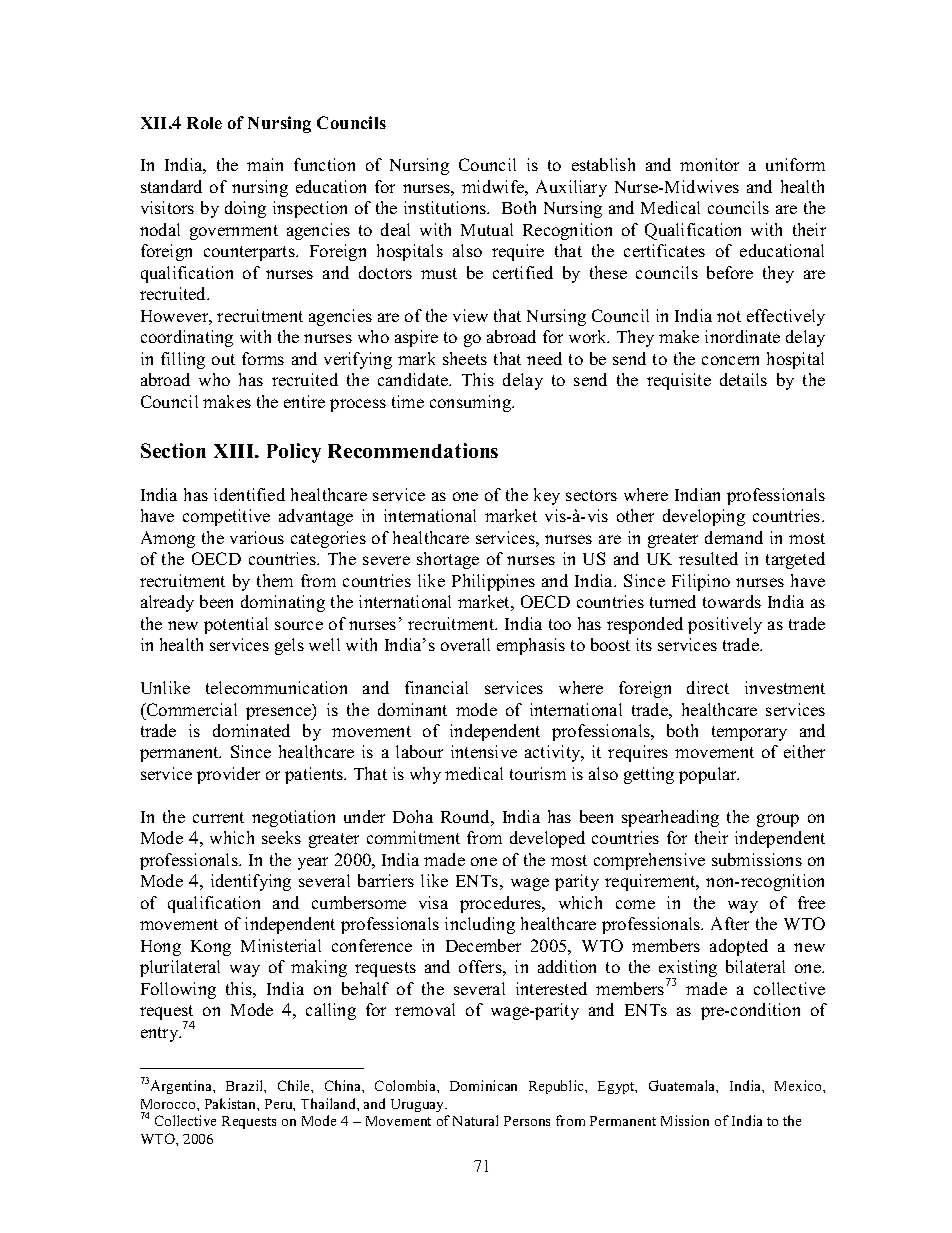 The height and width of the page is (1233, 952). What do you see at coordinates (799, 1085) in the page?
I see `Mexico` at bounding box center [799, 1085].
